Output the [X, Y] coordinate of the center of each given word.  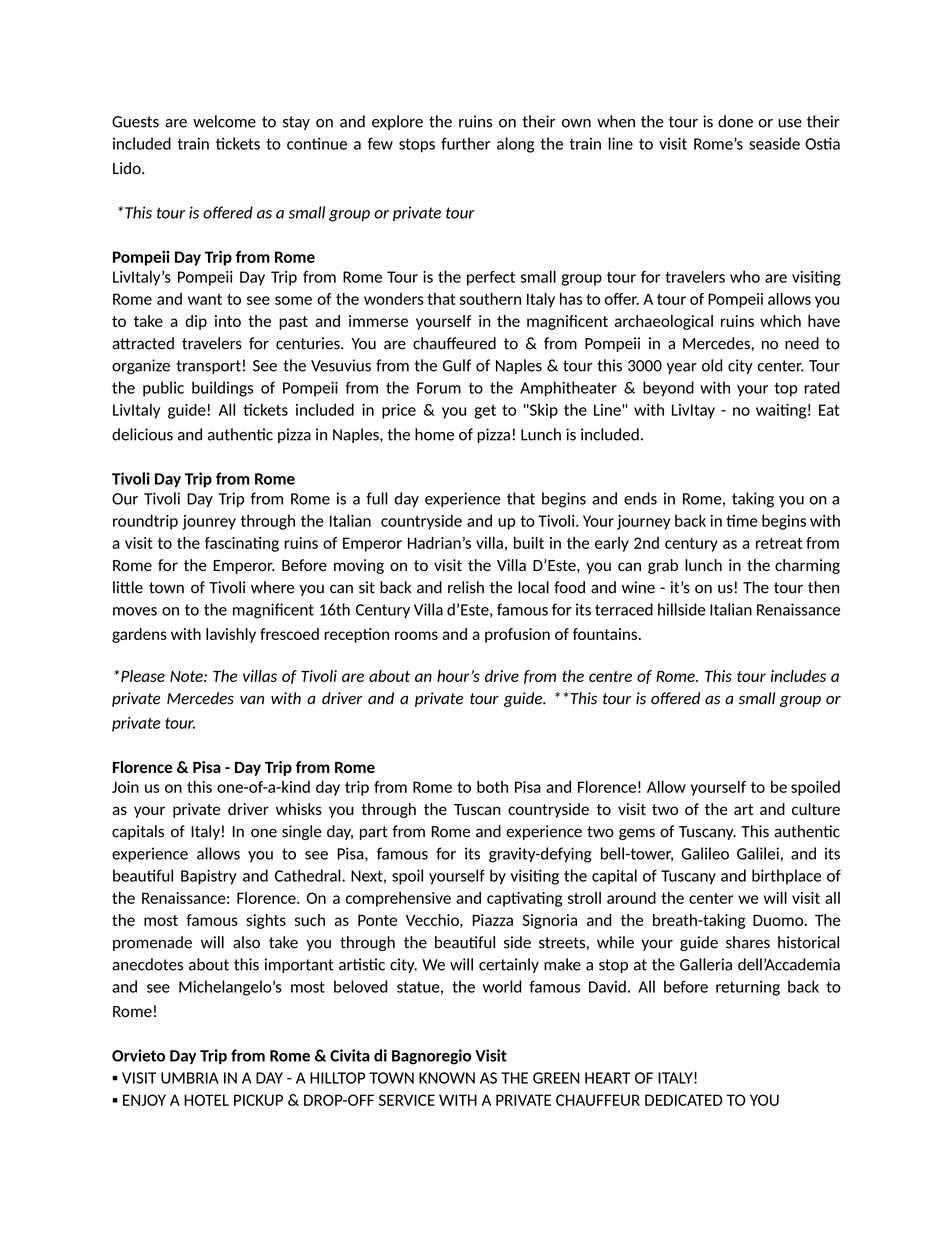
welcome [224, 121]
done [735, 121]
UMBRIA [190, 1078]
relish [466, 587]
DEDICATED [684, 1100]
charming [807, 566]
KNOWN [447, 1078]
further [465, 143]
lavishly [231, 635]
